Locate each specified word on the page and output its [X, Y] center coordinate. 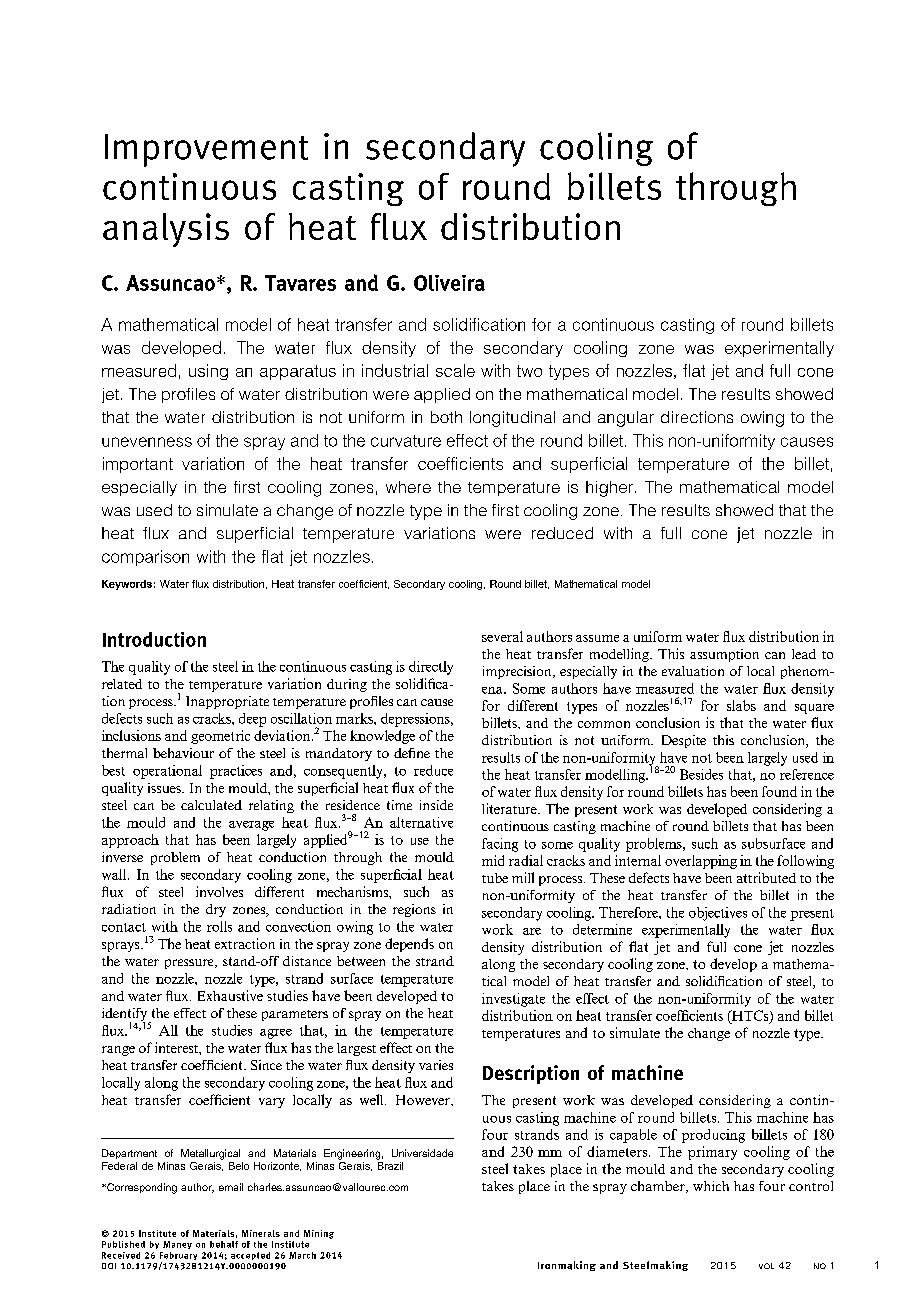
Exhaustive [230, 995]
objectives [718, 914]
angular [626, 419]
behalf [224, 1244]
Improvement [206, 150]
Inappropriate [227, 702]
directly [431, 668]
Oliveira [449, 283]
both [446, 417]
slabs [741, 705]
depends [409, 945]
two [529, 371]
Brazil [390, 1164]
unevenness [147, 442]
